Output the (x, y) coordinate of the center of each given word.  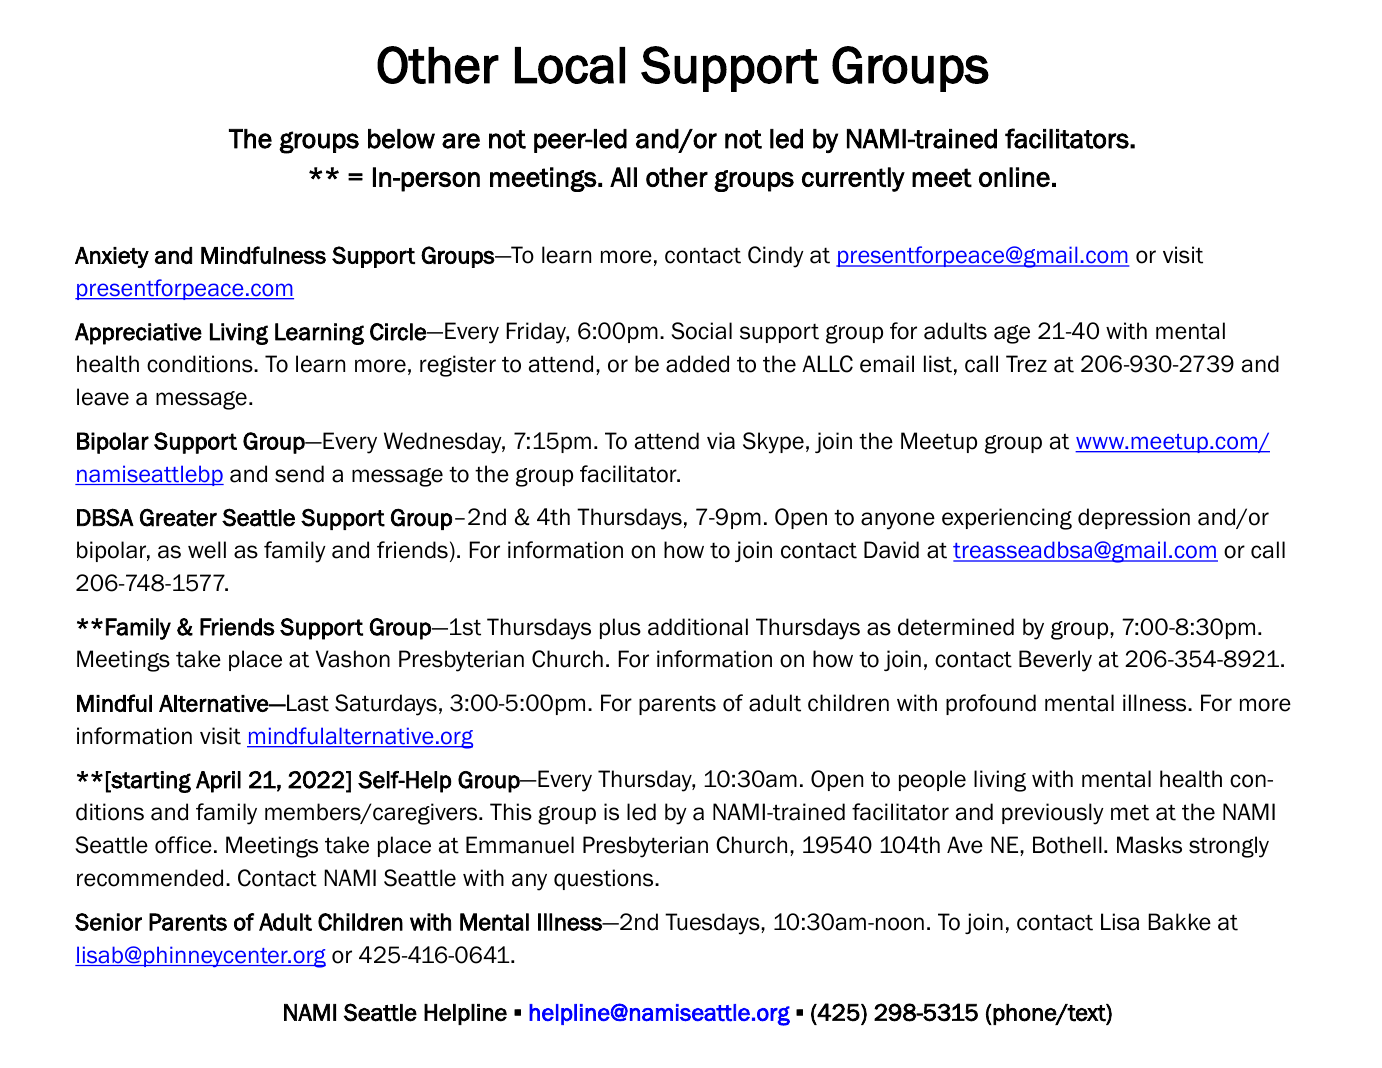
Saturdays (386, 705)
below (401, 139)
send (299, 474)
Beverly (1055, 661)
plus (620, 628)
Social (702, 331)
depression (1134, 518)
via (721, 441)
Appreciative (138, 334)
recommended (150, 878)
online (1014, 177)
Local (570, 65)
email (887, 364)
